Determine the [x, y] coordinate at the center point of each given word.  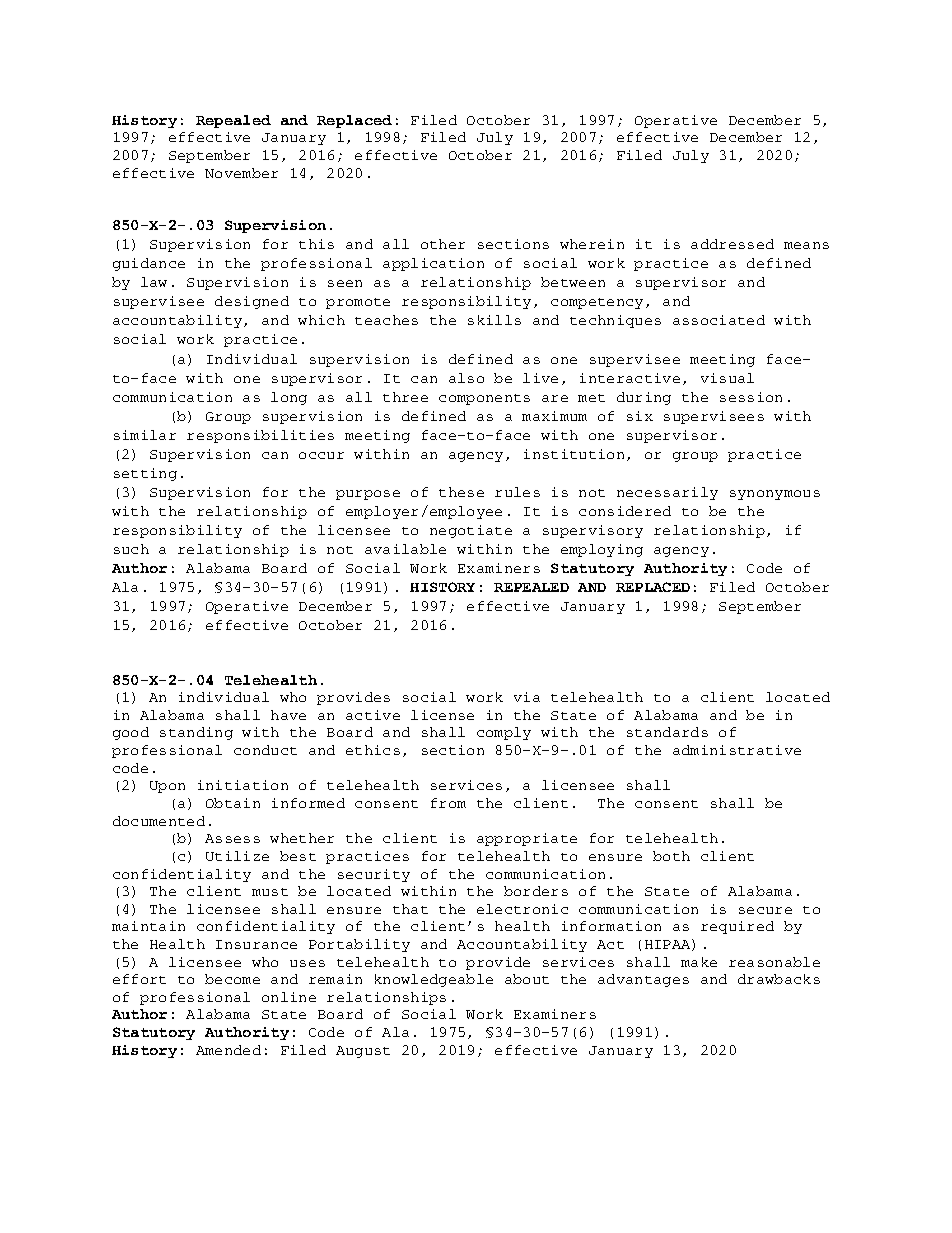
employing [602, 550]
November [241, 173]
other [443, 244]
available [405, 549]
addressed [732, 244]
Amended [228, 1050]
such [131, 549]
